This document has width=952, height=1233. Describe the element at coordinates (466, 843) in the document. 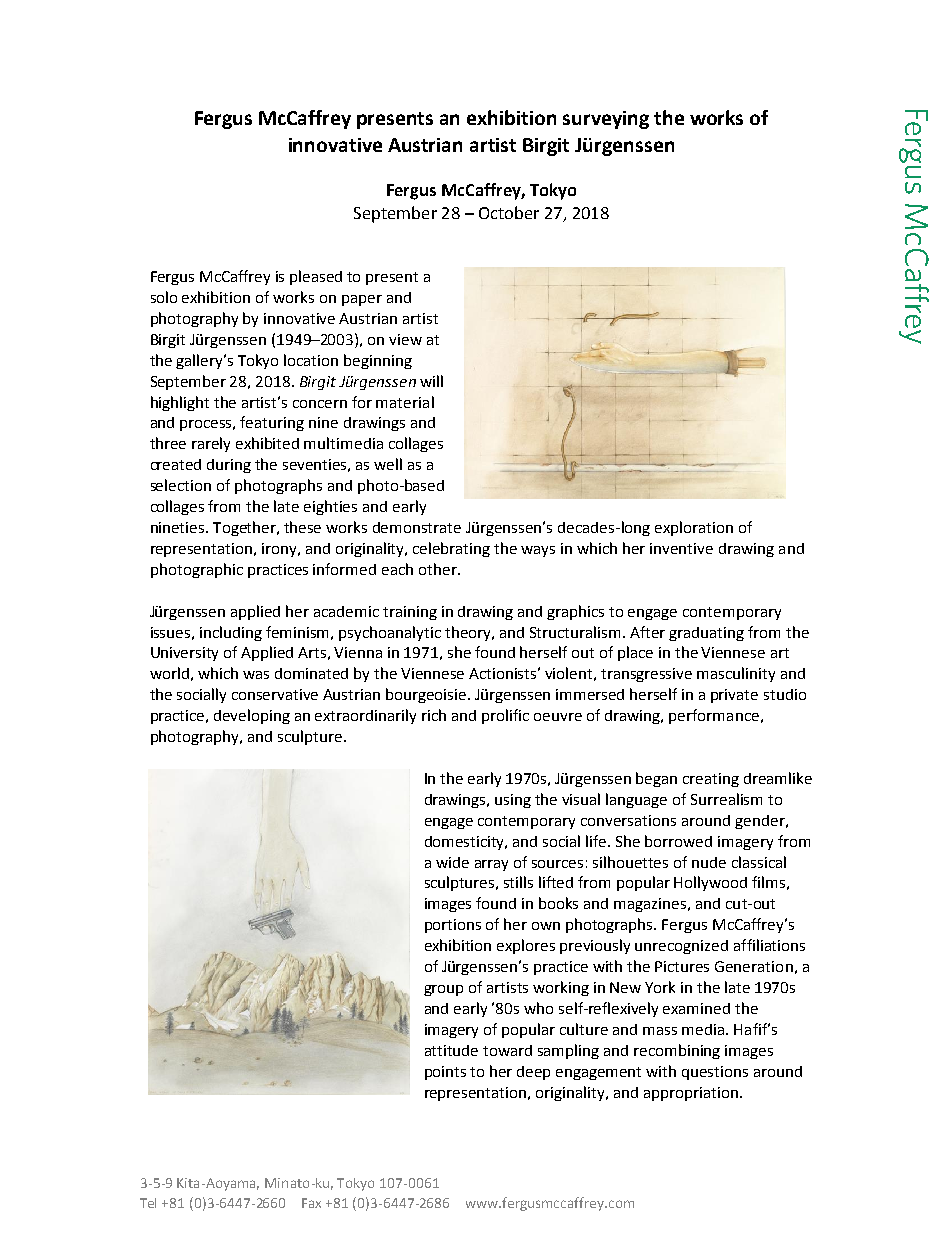

I see `domesticity` at that location.
